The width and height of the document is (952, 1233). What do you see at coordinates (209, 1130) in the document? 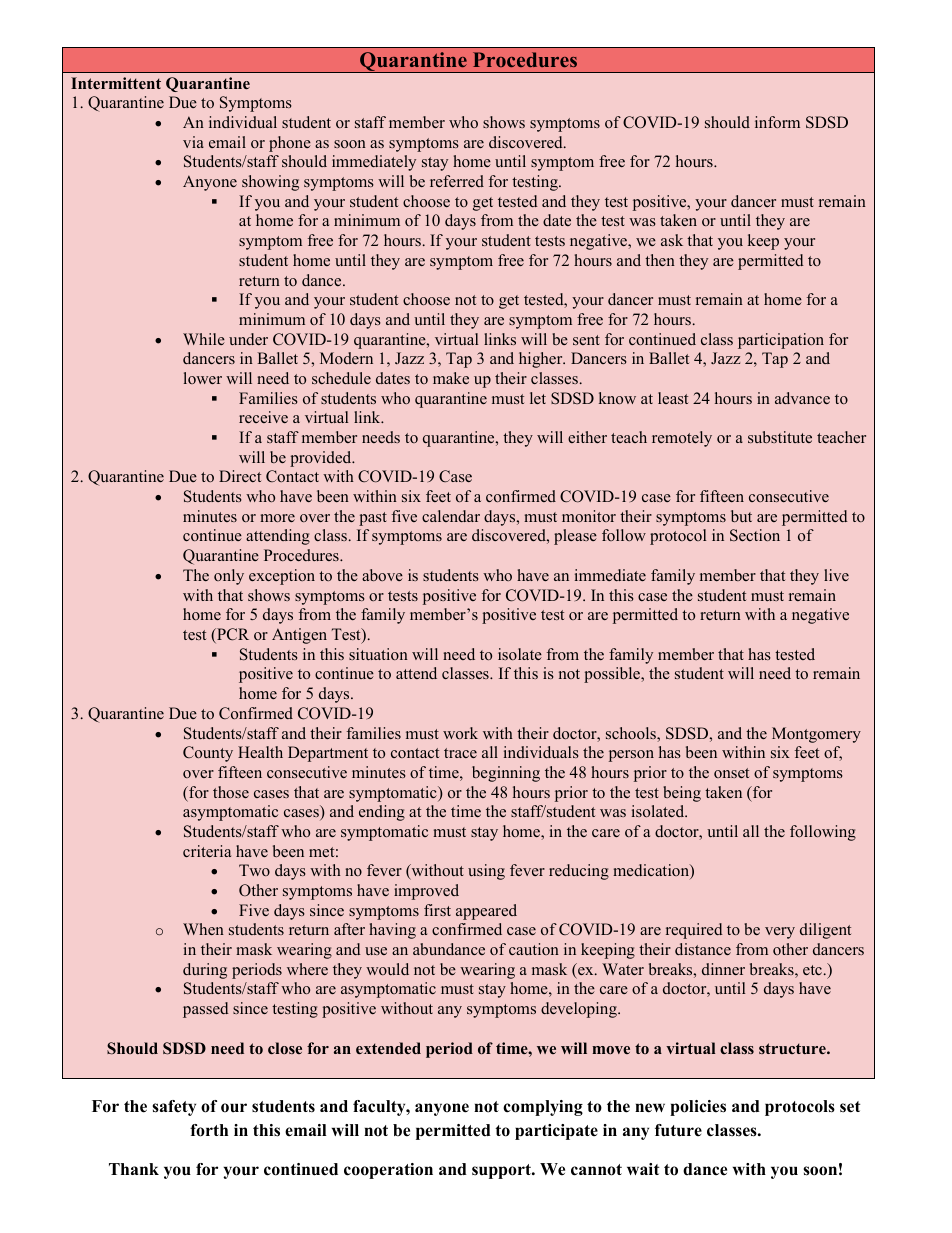
I see `forth` at bounding box center [209, 1130].
